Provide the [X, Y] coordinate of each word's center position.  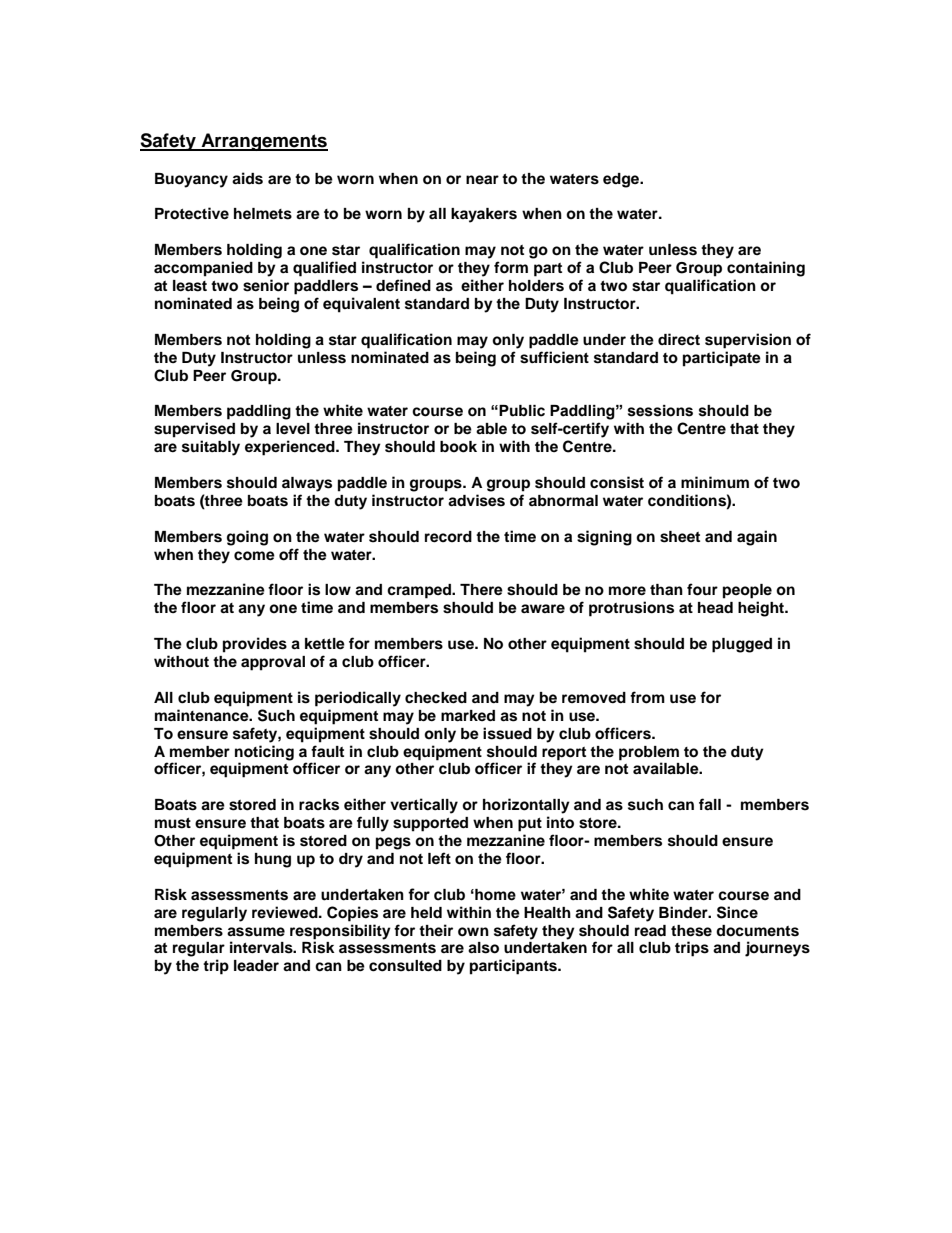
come [254, 556]
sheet [680, 537]
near [482, 179]
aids [247, 178]
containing [766, 269]
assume [256, 932]
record [448, 537]
